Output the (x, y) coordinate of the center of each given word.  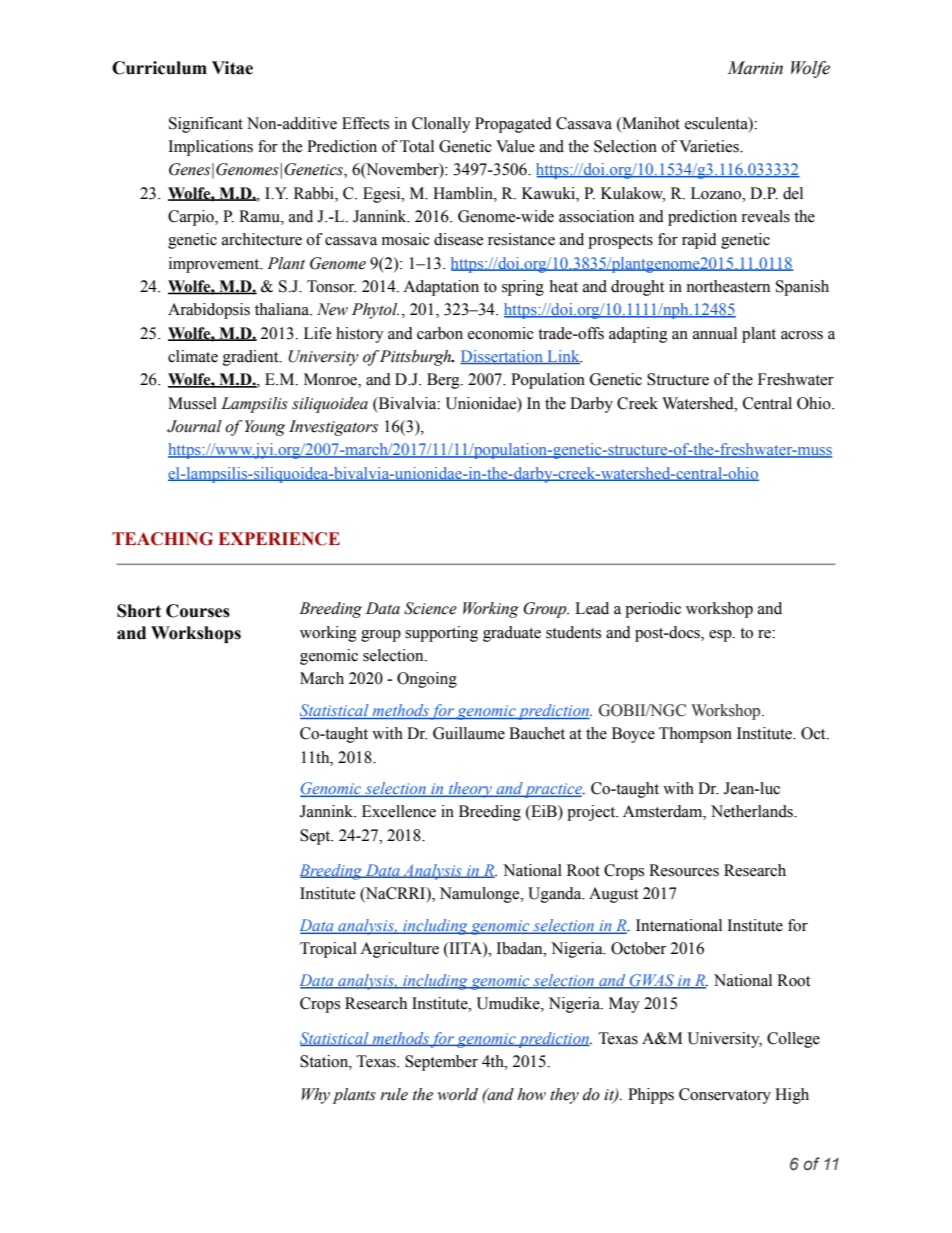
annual (715, 333)
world (458, 1094)
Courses (198, 611)
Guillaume (469, 733)
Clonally (441, 125)
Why (316, 1096)
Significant (206, 125)
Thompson (695, 735)
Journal (194, 426)
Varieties (710, 146)
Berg (444, 381)
